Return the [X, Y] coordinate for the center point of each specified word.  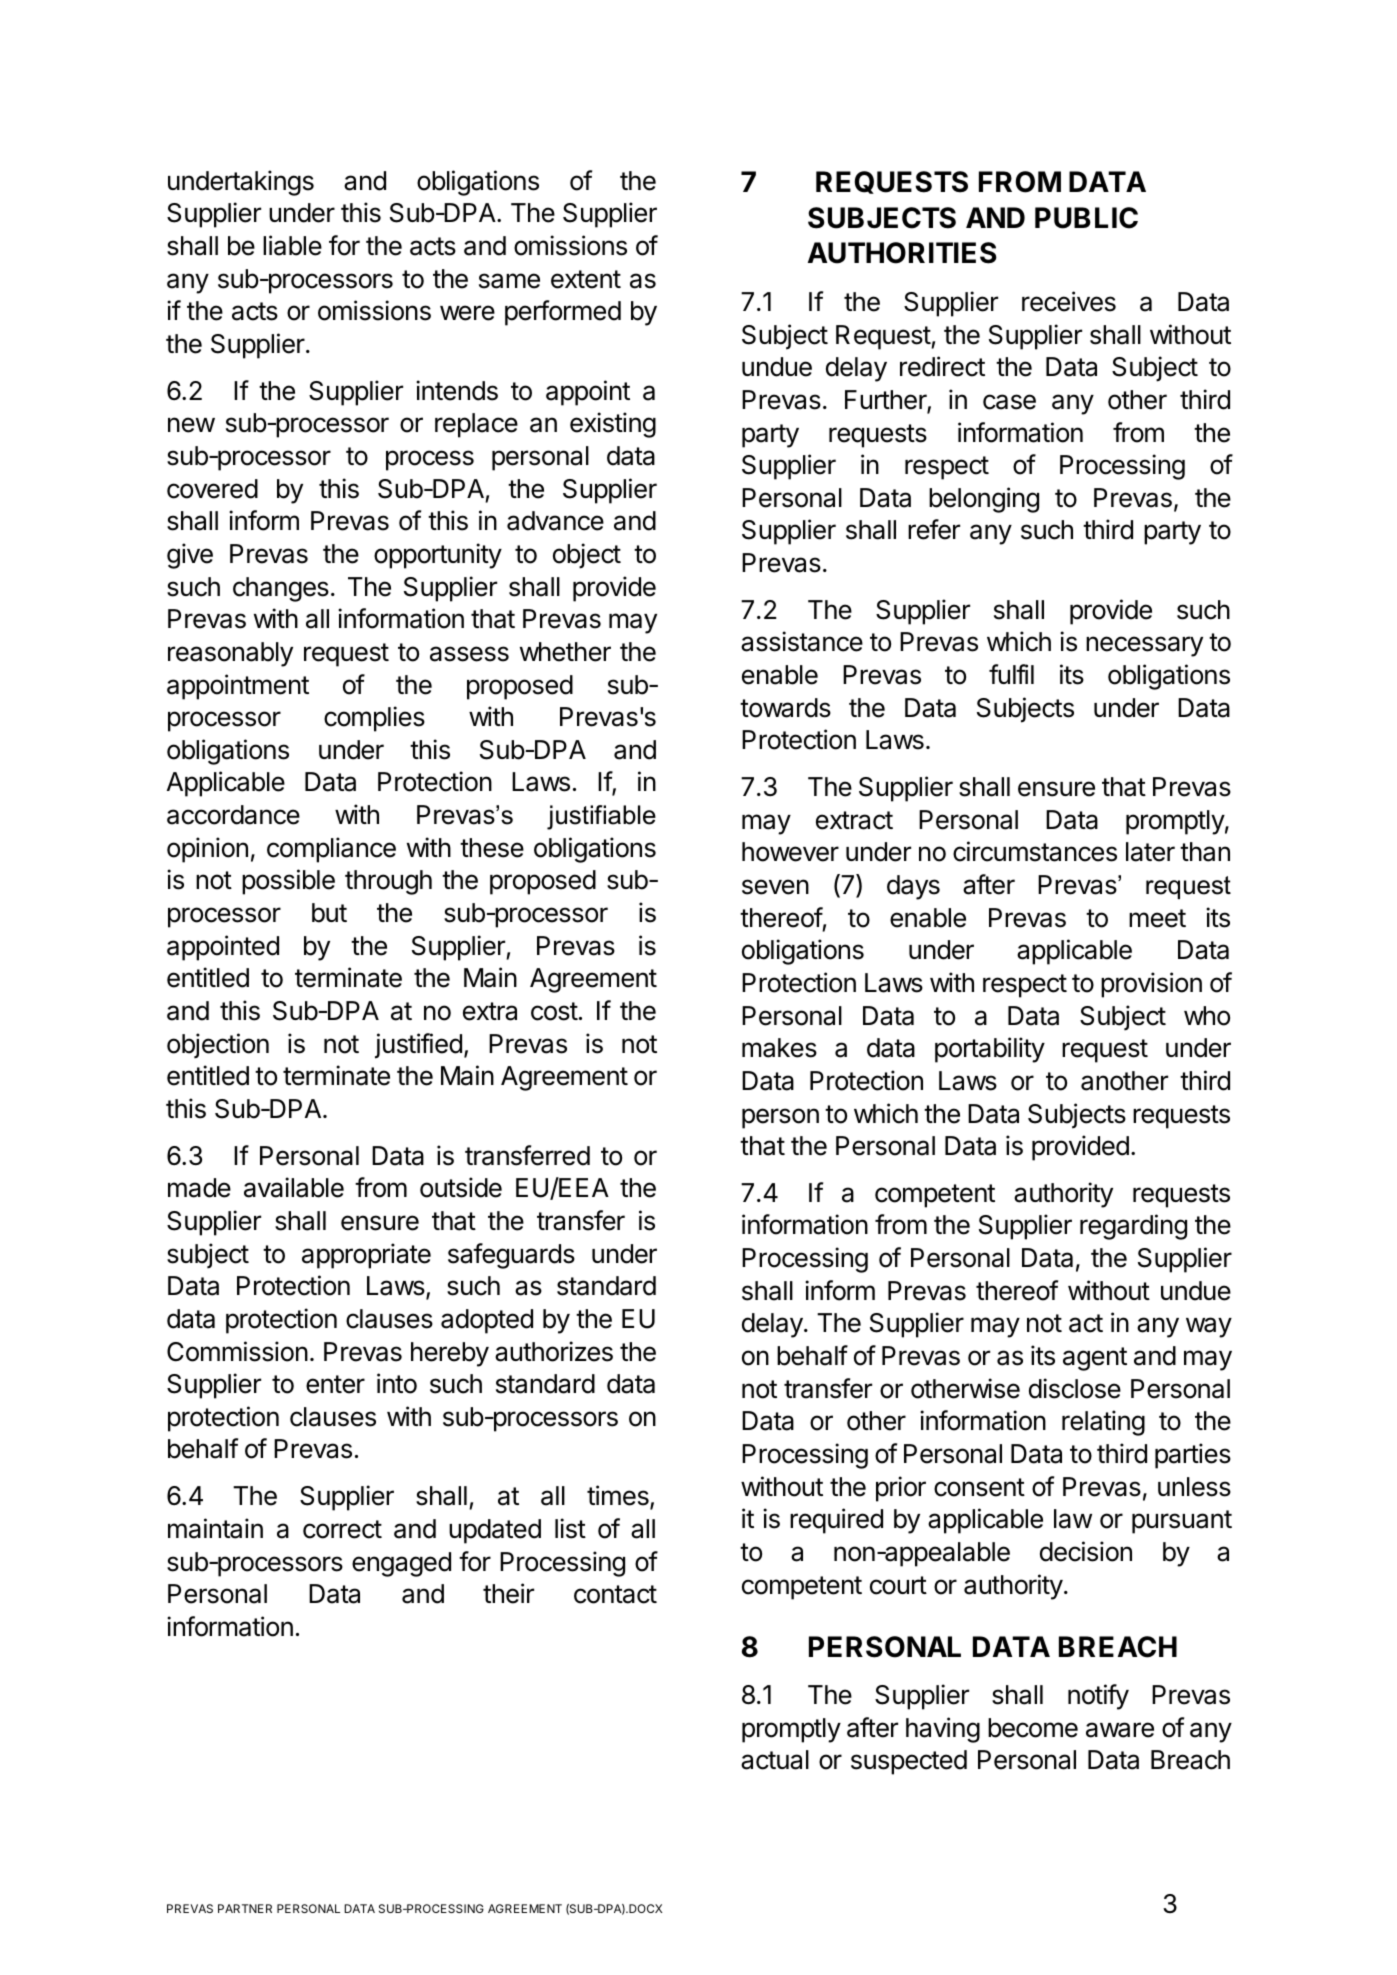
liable [292, 245]
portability [990, 1050]
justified [418, 1046]
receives [1069, 301]
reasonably [230, 654]
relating [1103, 1423]
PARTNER [245, 1908]
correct [342, 1529]
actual [775, 1760]
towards [785, 708]
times [619, 1496]
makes [779, 1048]
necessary [1144, 646]
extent [586, 279]
